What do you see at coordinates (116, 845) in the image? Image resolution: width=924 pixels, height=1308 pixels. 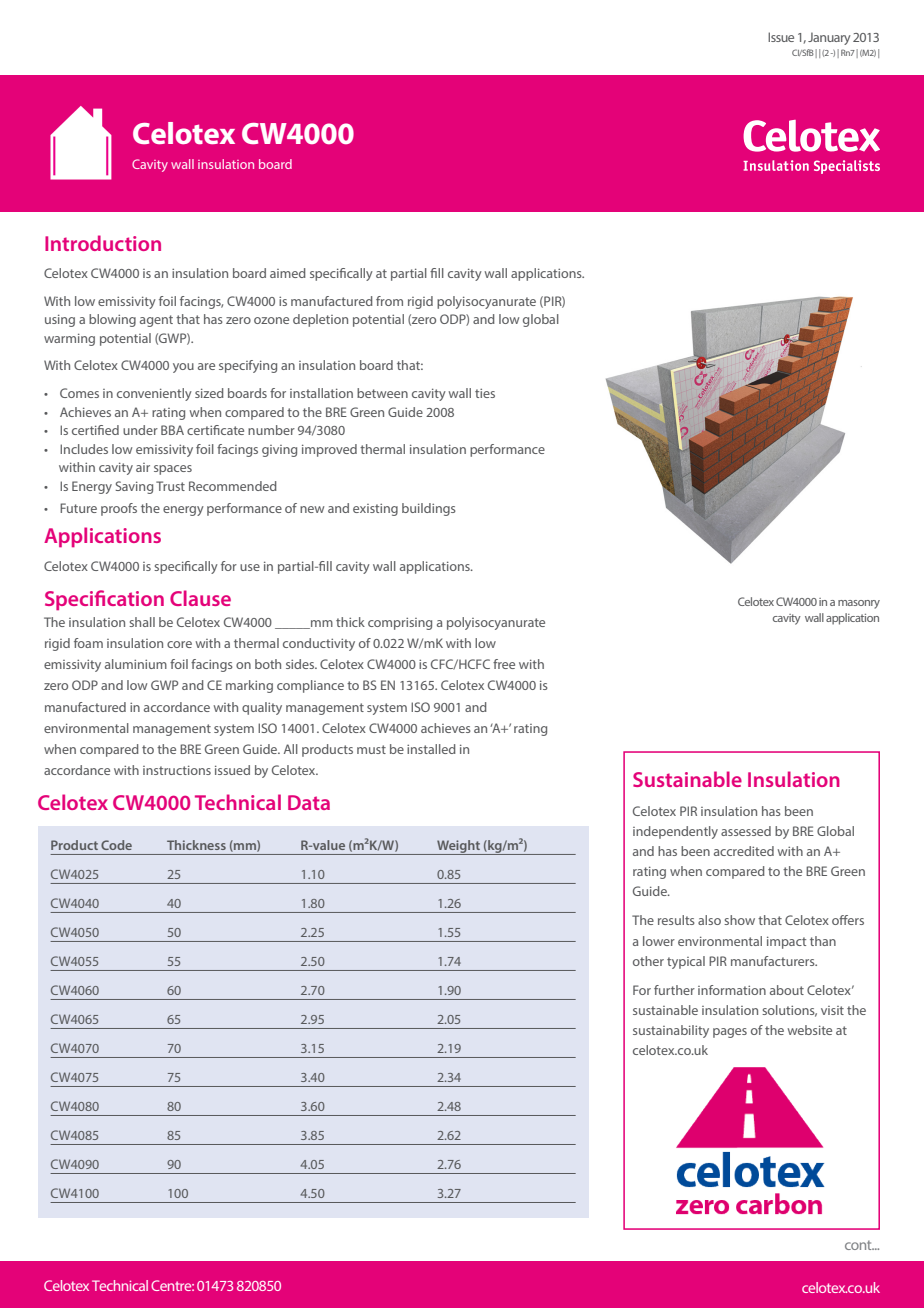 I see `Code` at bounding box center [116, 845].
